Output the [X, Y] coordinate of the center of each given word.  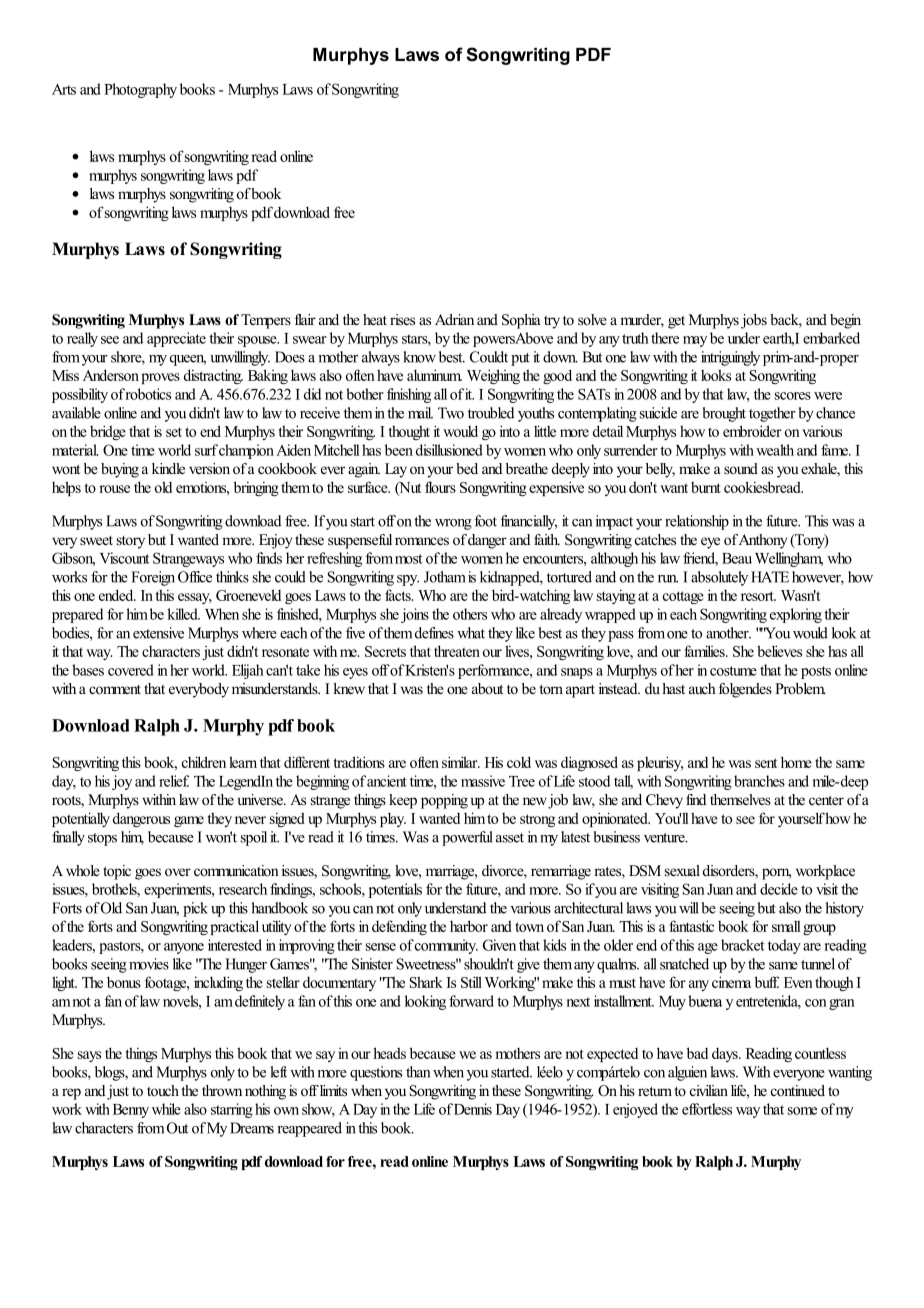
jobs [754, 321]
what [471, 633]
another [728, 633]
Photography [140, 90]
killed [183, 614]
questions [376, 1073]
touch [163, 1090]
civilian [709, 1090]
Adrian [454, 319]
